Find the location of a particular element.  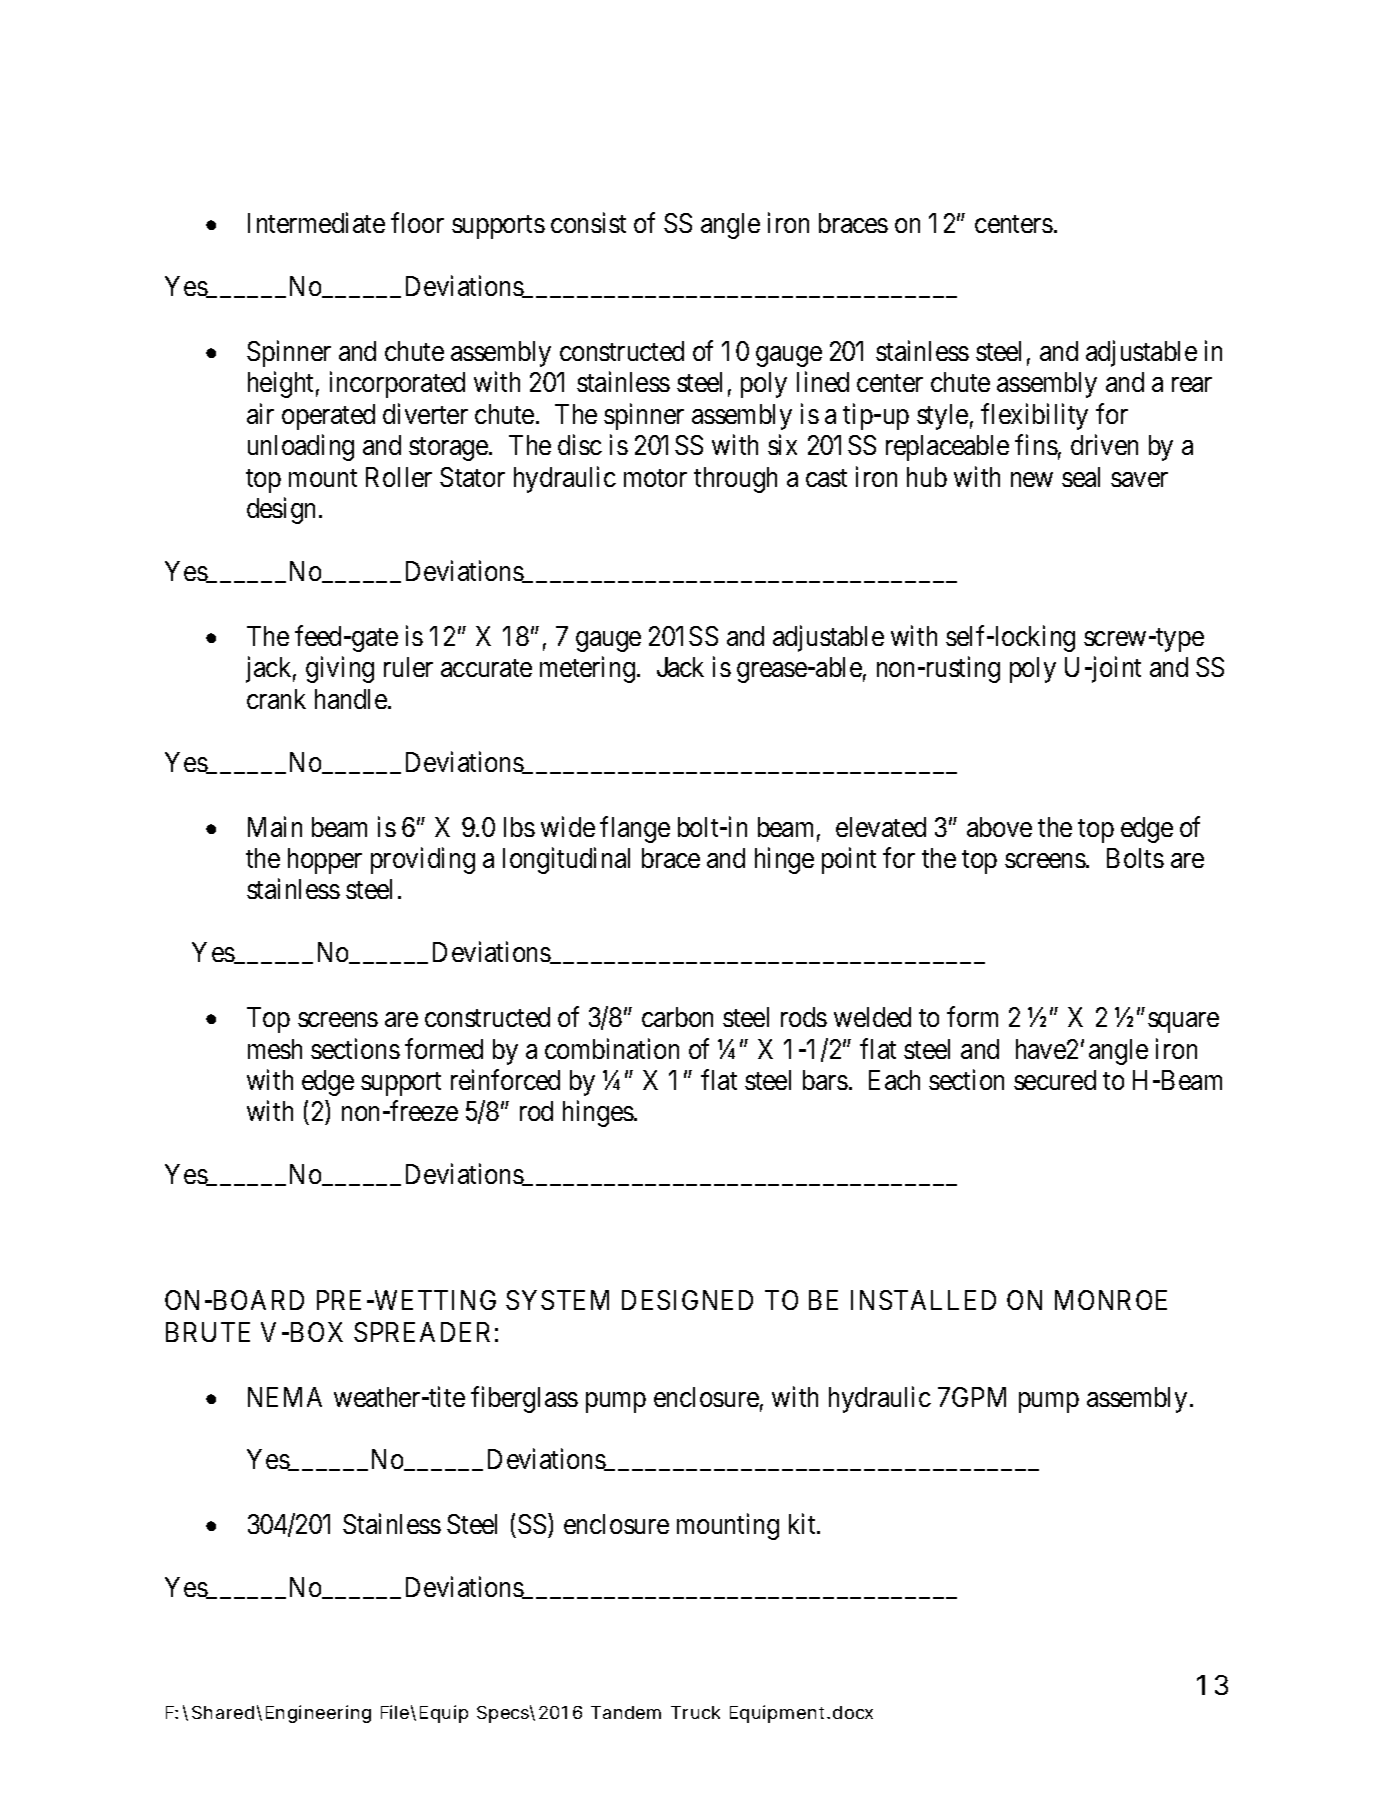

flange is located at coordinates (635, 829).
